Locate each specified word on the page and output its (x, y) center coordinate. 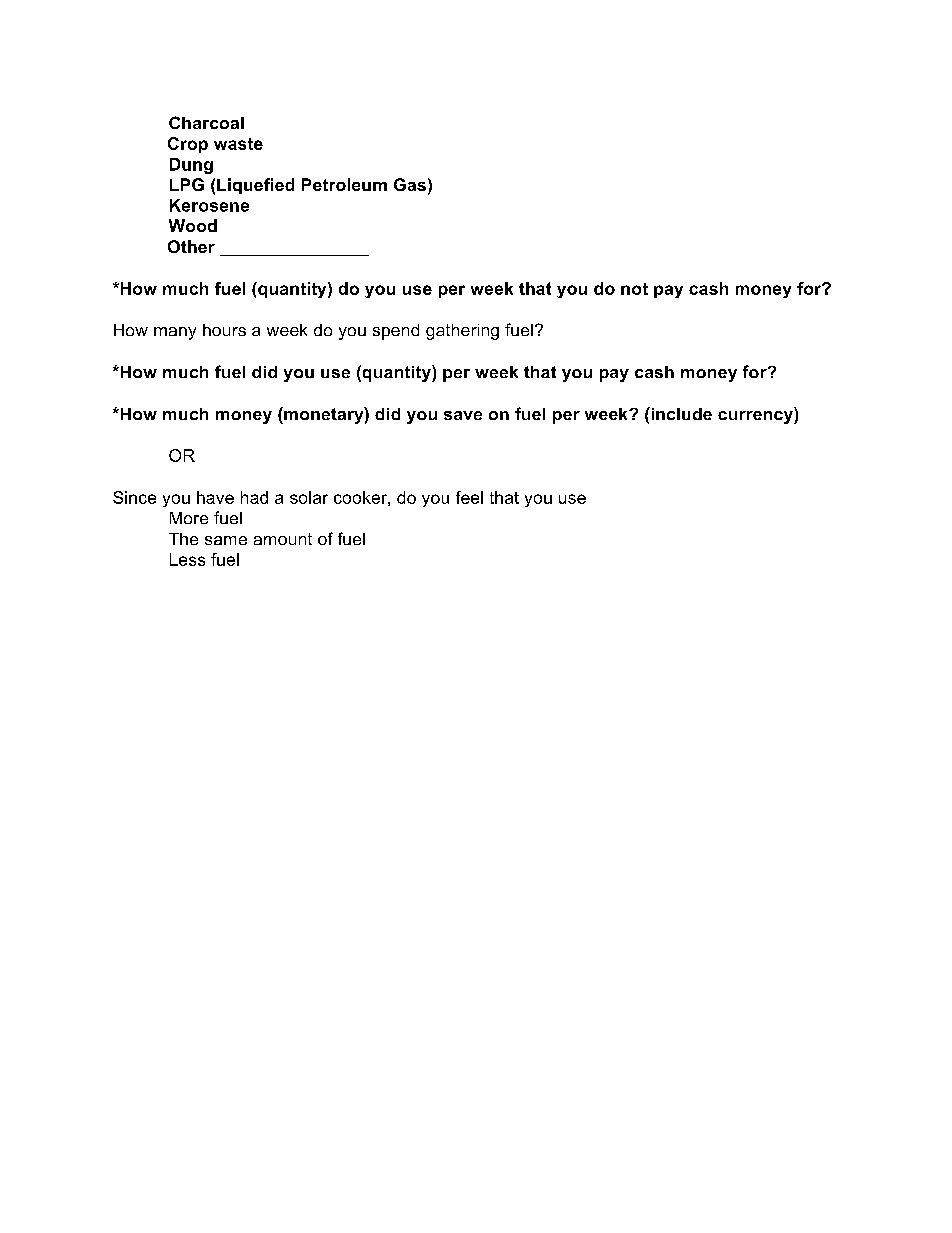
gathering (462, 332)
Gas (410, 184)
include (680, 413)
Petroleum (344, 184)
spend (396, 332)
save (463, 415)
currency (756, 417)
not (634, 289)
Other (191, 246)
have (215, 497)
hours (224, 330)
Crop (188, 145)
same (226, 540)
